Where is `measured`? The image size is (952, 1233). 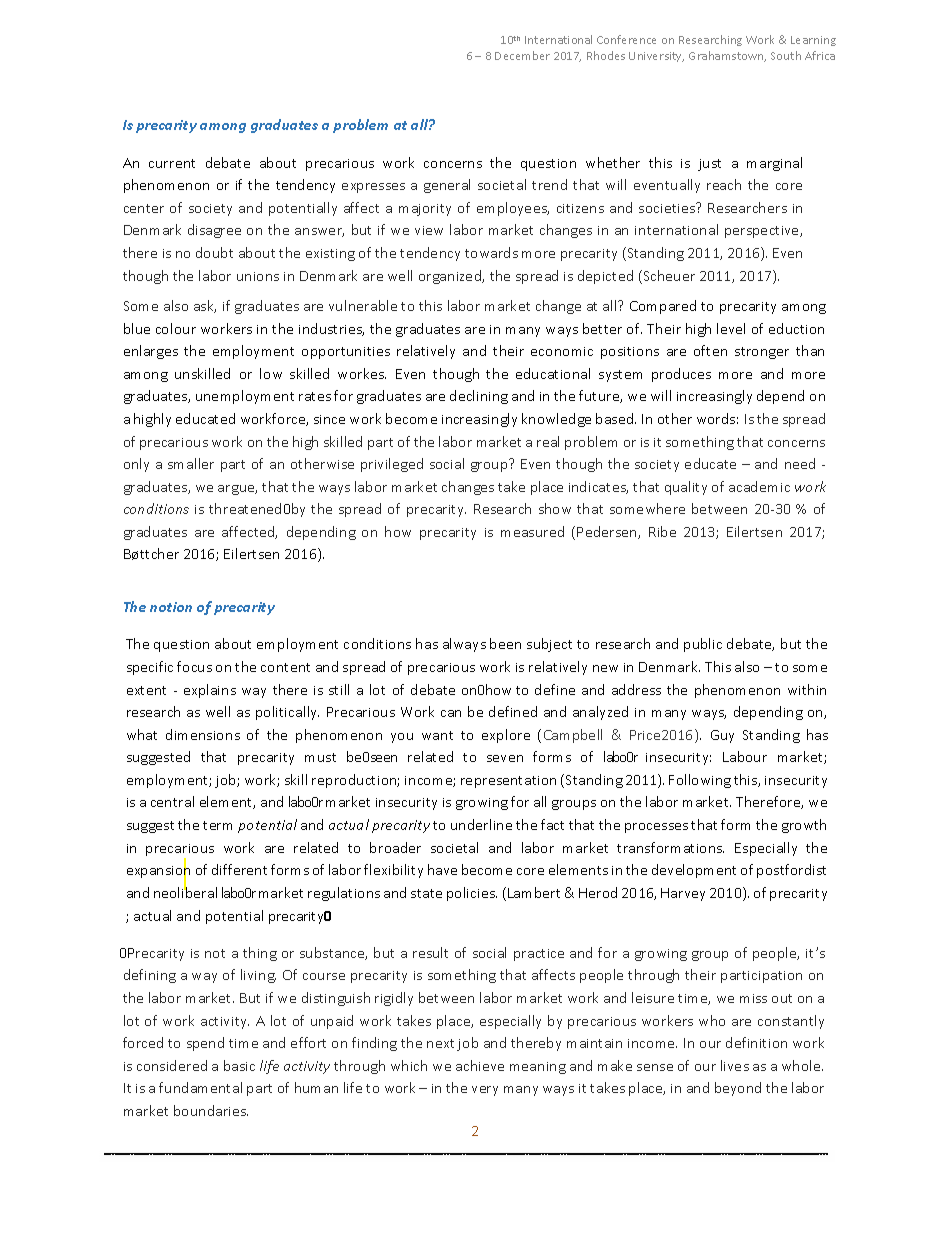
measured is located at coordinates (532, 531).
